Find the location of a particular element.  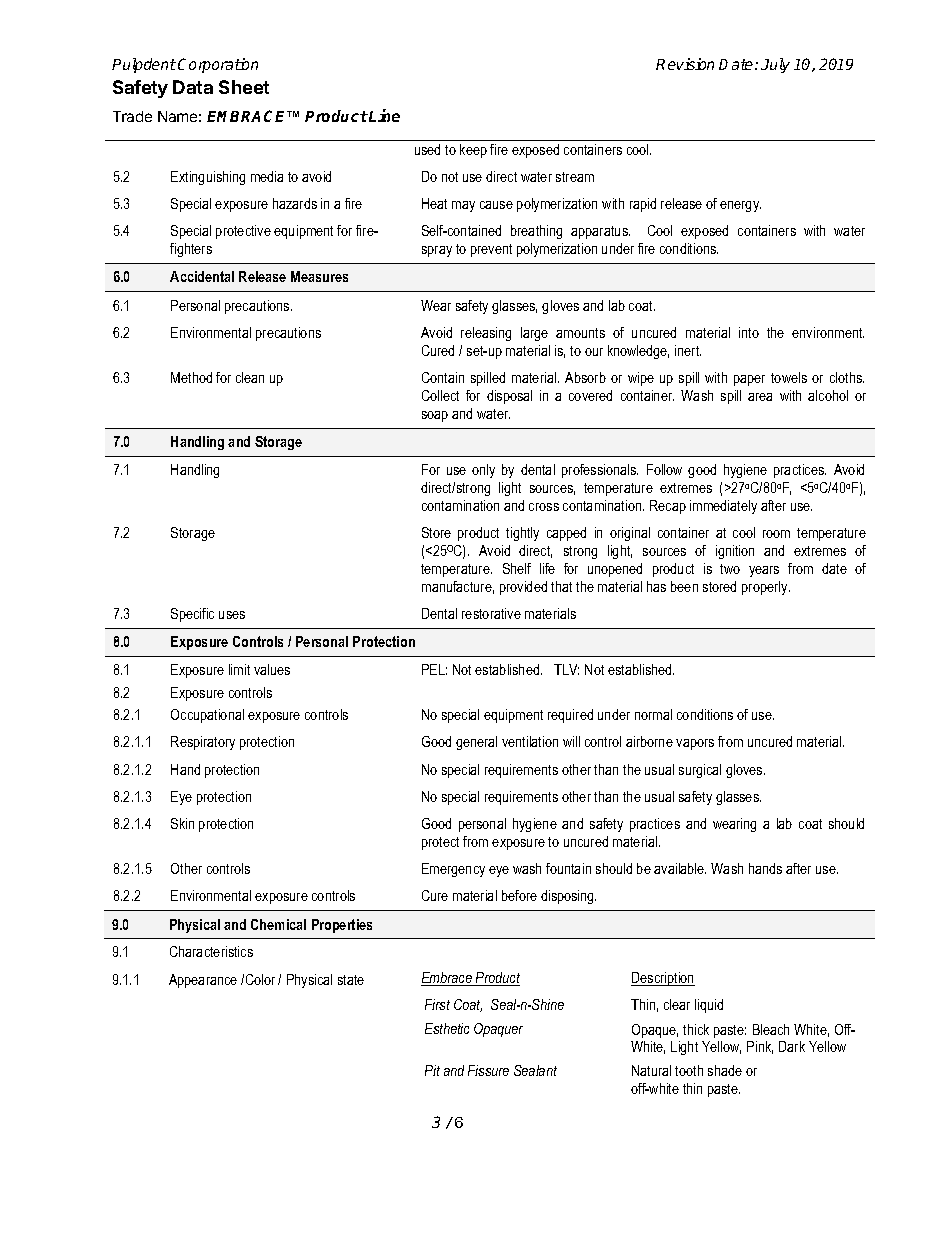

Fissure is located at coordinates (488, 1070).
